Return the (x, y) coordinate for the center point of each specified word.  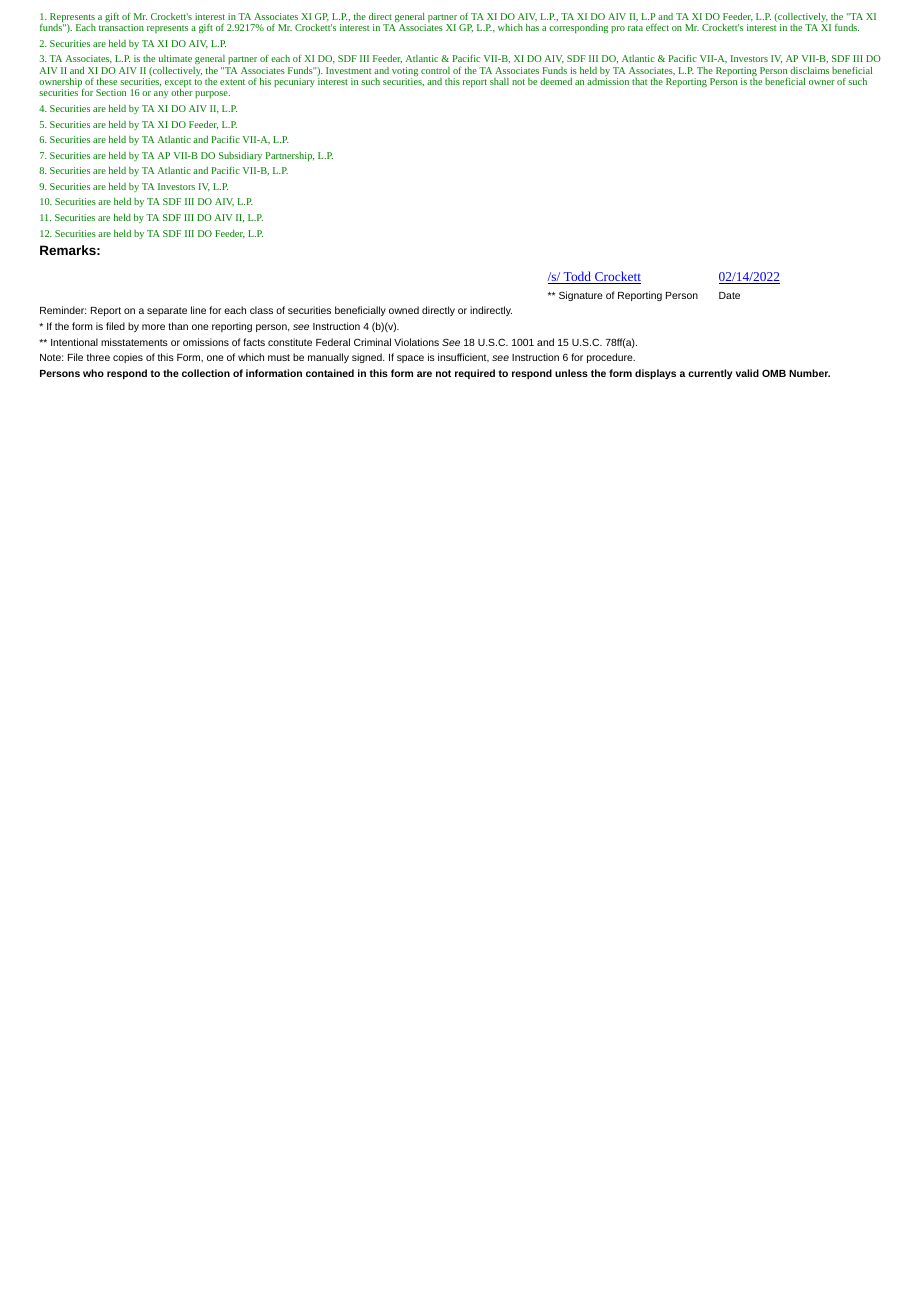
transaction (121, 27)
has (532, 27)
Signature (581, 296)
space (410, 359)
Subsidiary (240, 156)
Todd (578, 277)
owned (404, 310)
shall (499, 81)
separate (167, 311)
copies (128, 358)
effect (657, 27)
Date (729, 295)
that (639, 81)
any (161, 94)
